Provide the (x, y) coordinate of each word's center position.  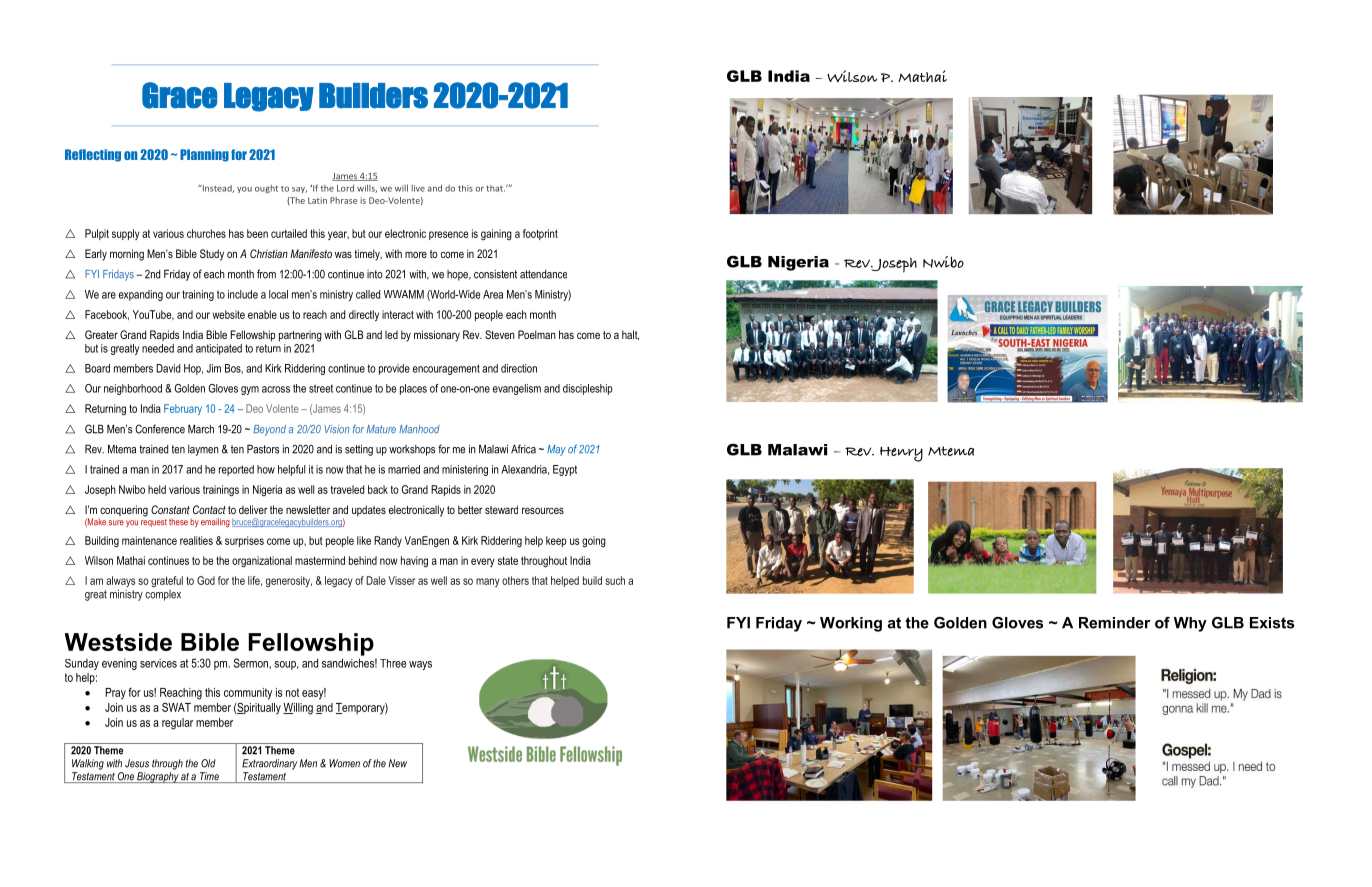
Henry (901, 454)
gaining (496, 235)
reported (236, 470)
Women (344, 763)
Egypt (565, 470)
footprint (540, 234)
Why (1190, 624)
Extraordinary (269, 764)
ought (266, 189)
